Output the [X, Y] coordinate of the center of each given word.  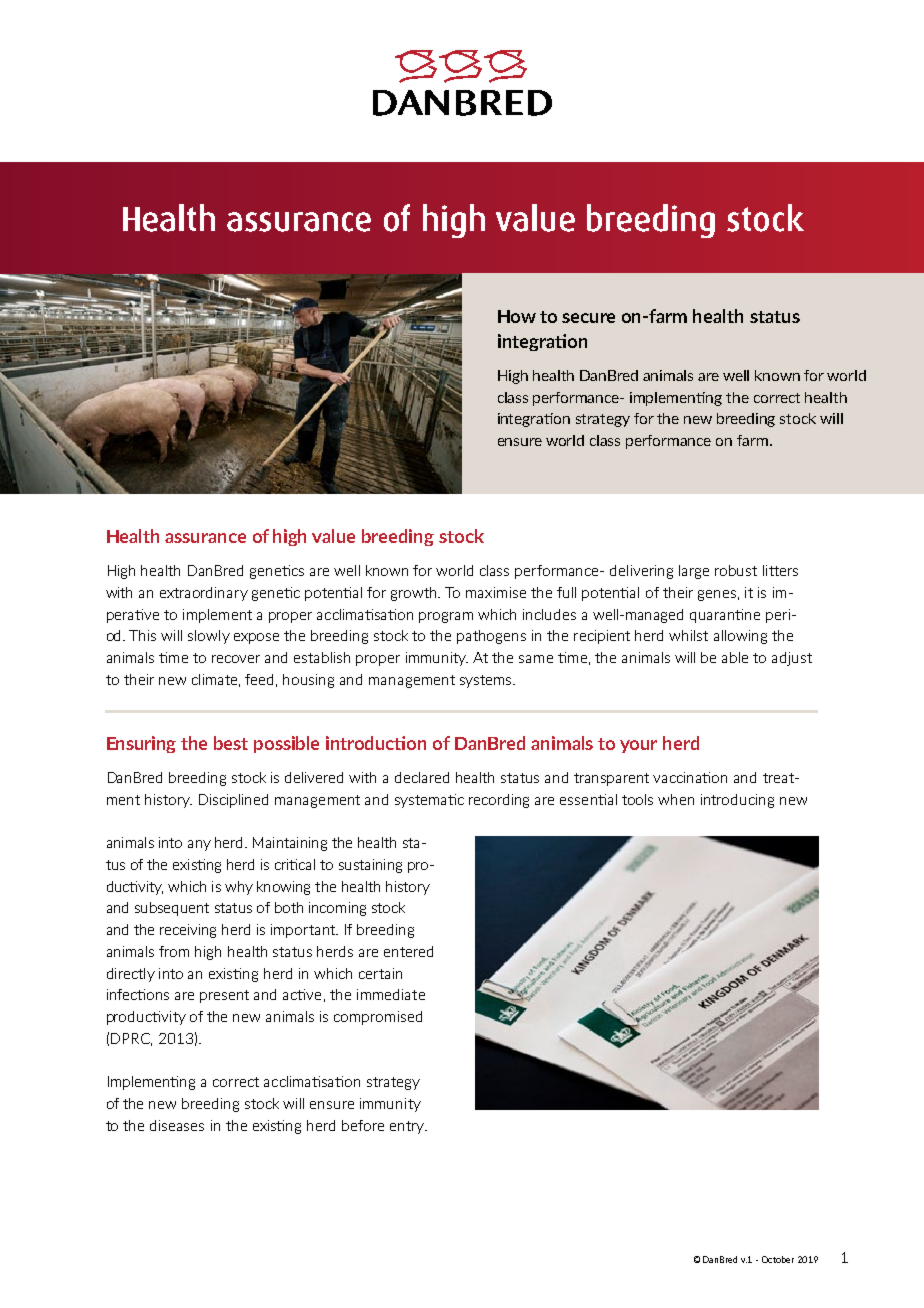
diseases [177, 1125]
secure [588, 318]
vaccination [690, 777]
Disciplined [233, 801]
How [517, 316]
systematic [429, 801]
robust [736, 570]
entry [408, 1127]
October [778, 1259]
